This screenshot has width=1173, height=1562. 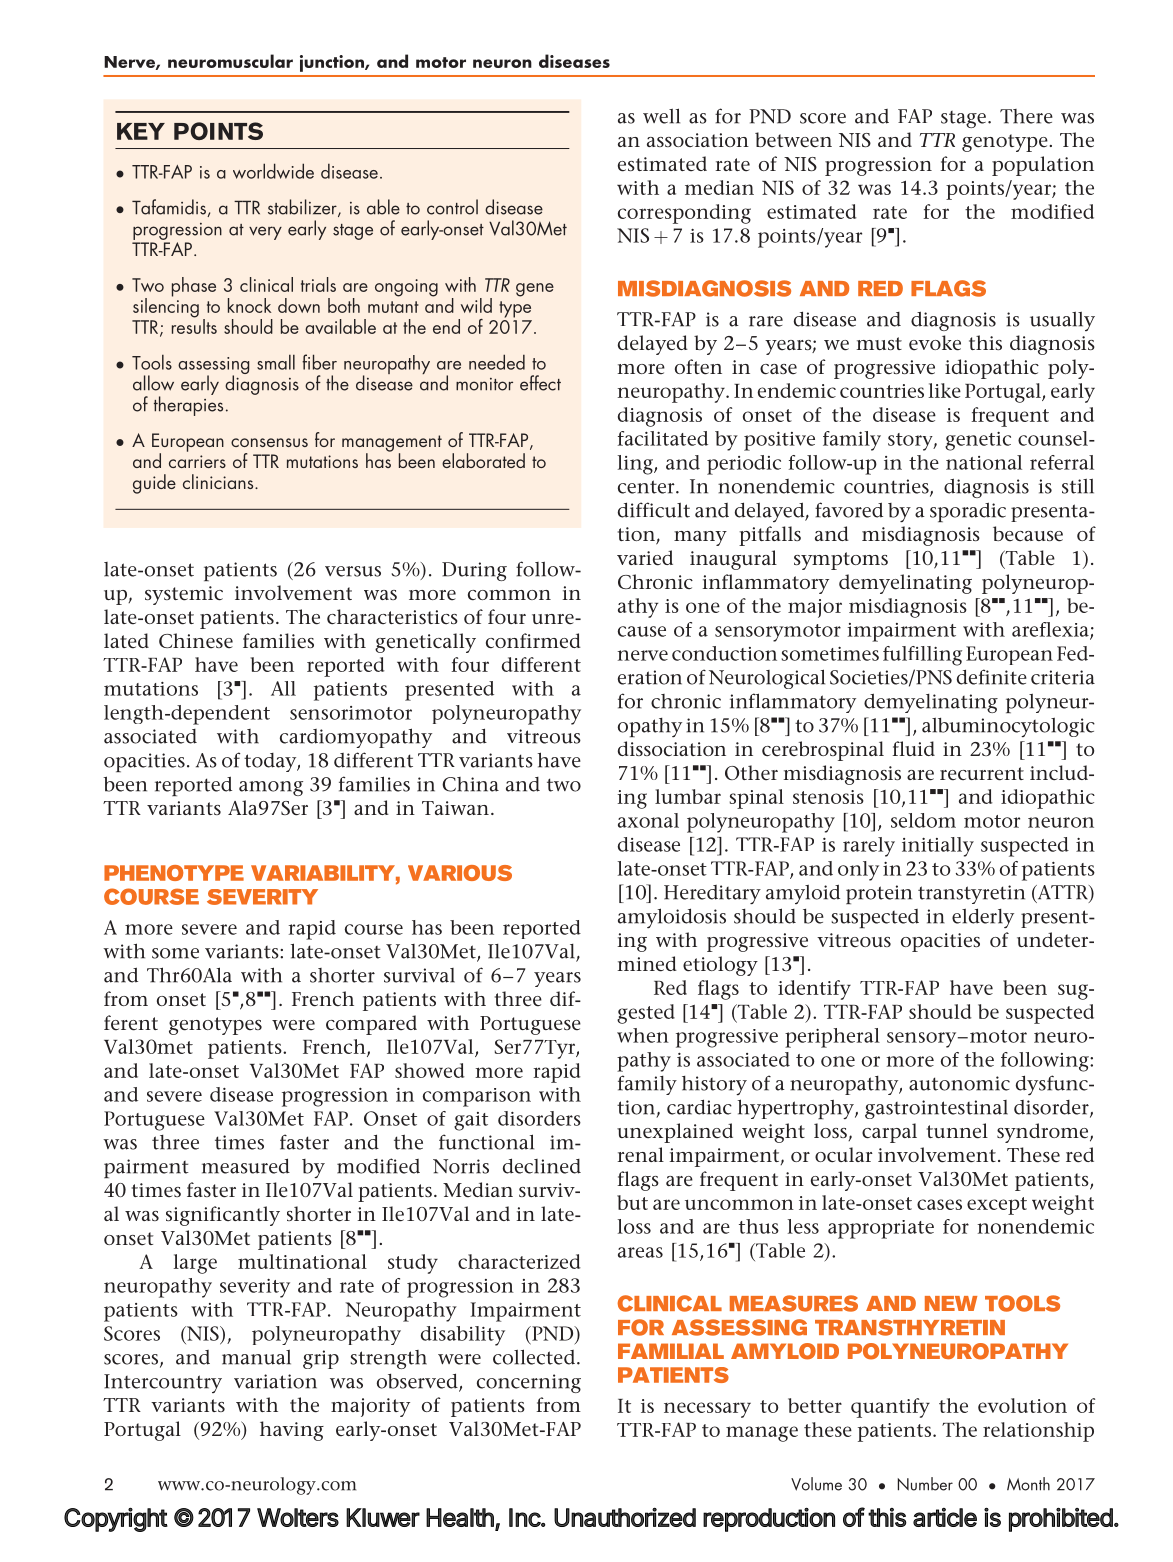 What do you see at coordinates (292, 1431) in the screenshot?
I see `having` at bounding box center [292, 1431].
